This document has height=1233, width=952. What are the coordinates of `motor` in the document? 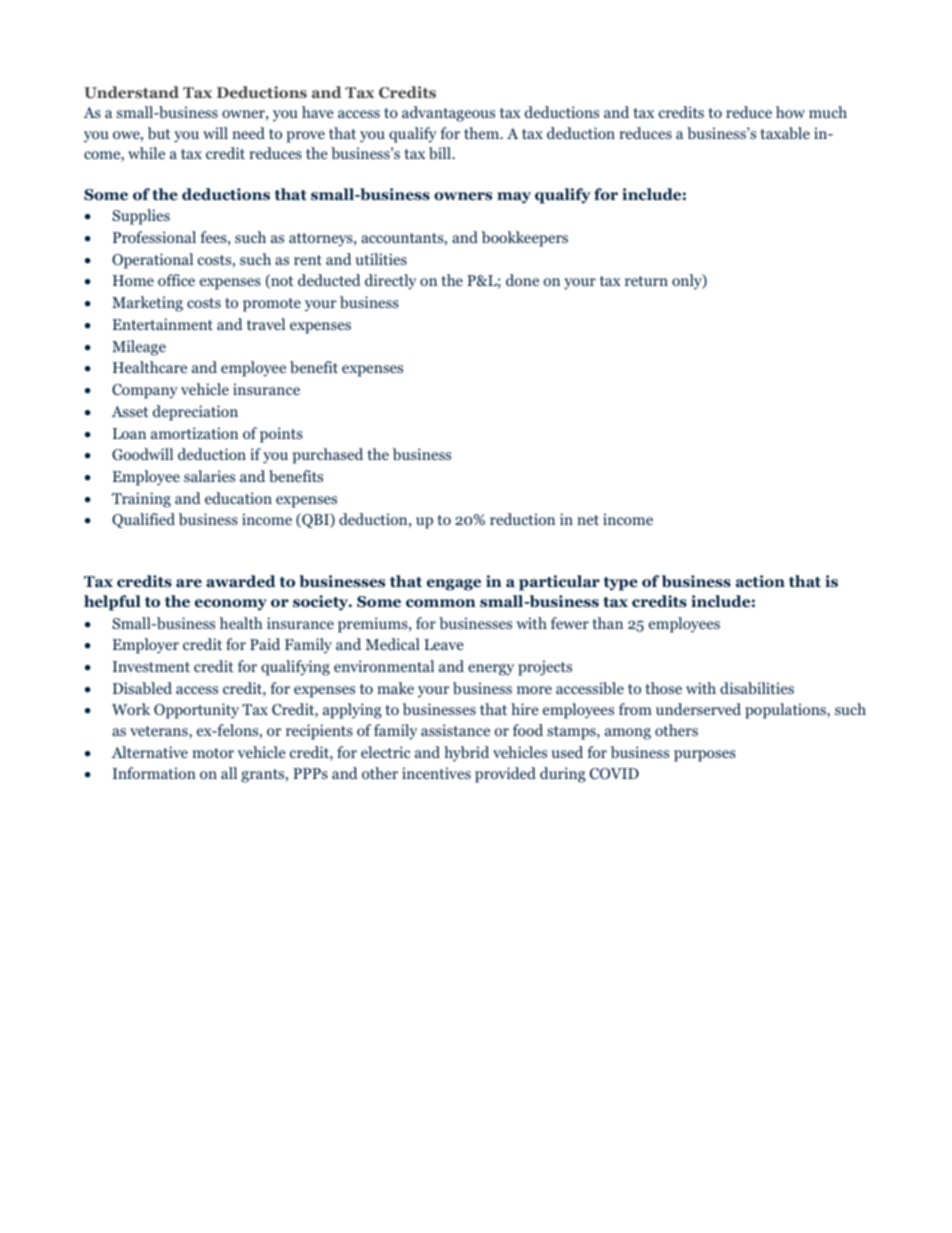 It's located at (213, 753).
